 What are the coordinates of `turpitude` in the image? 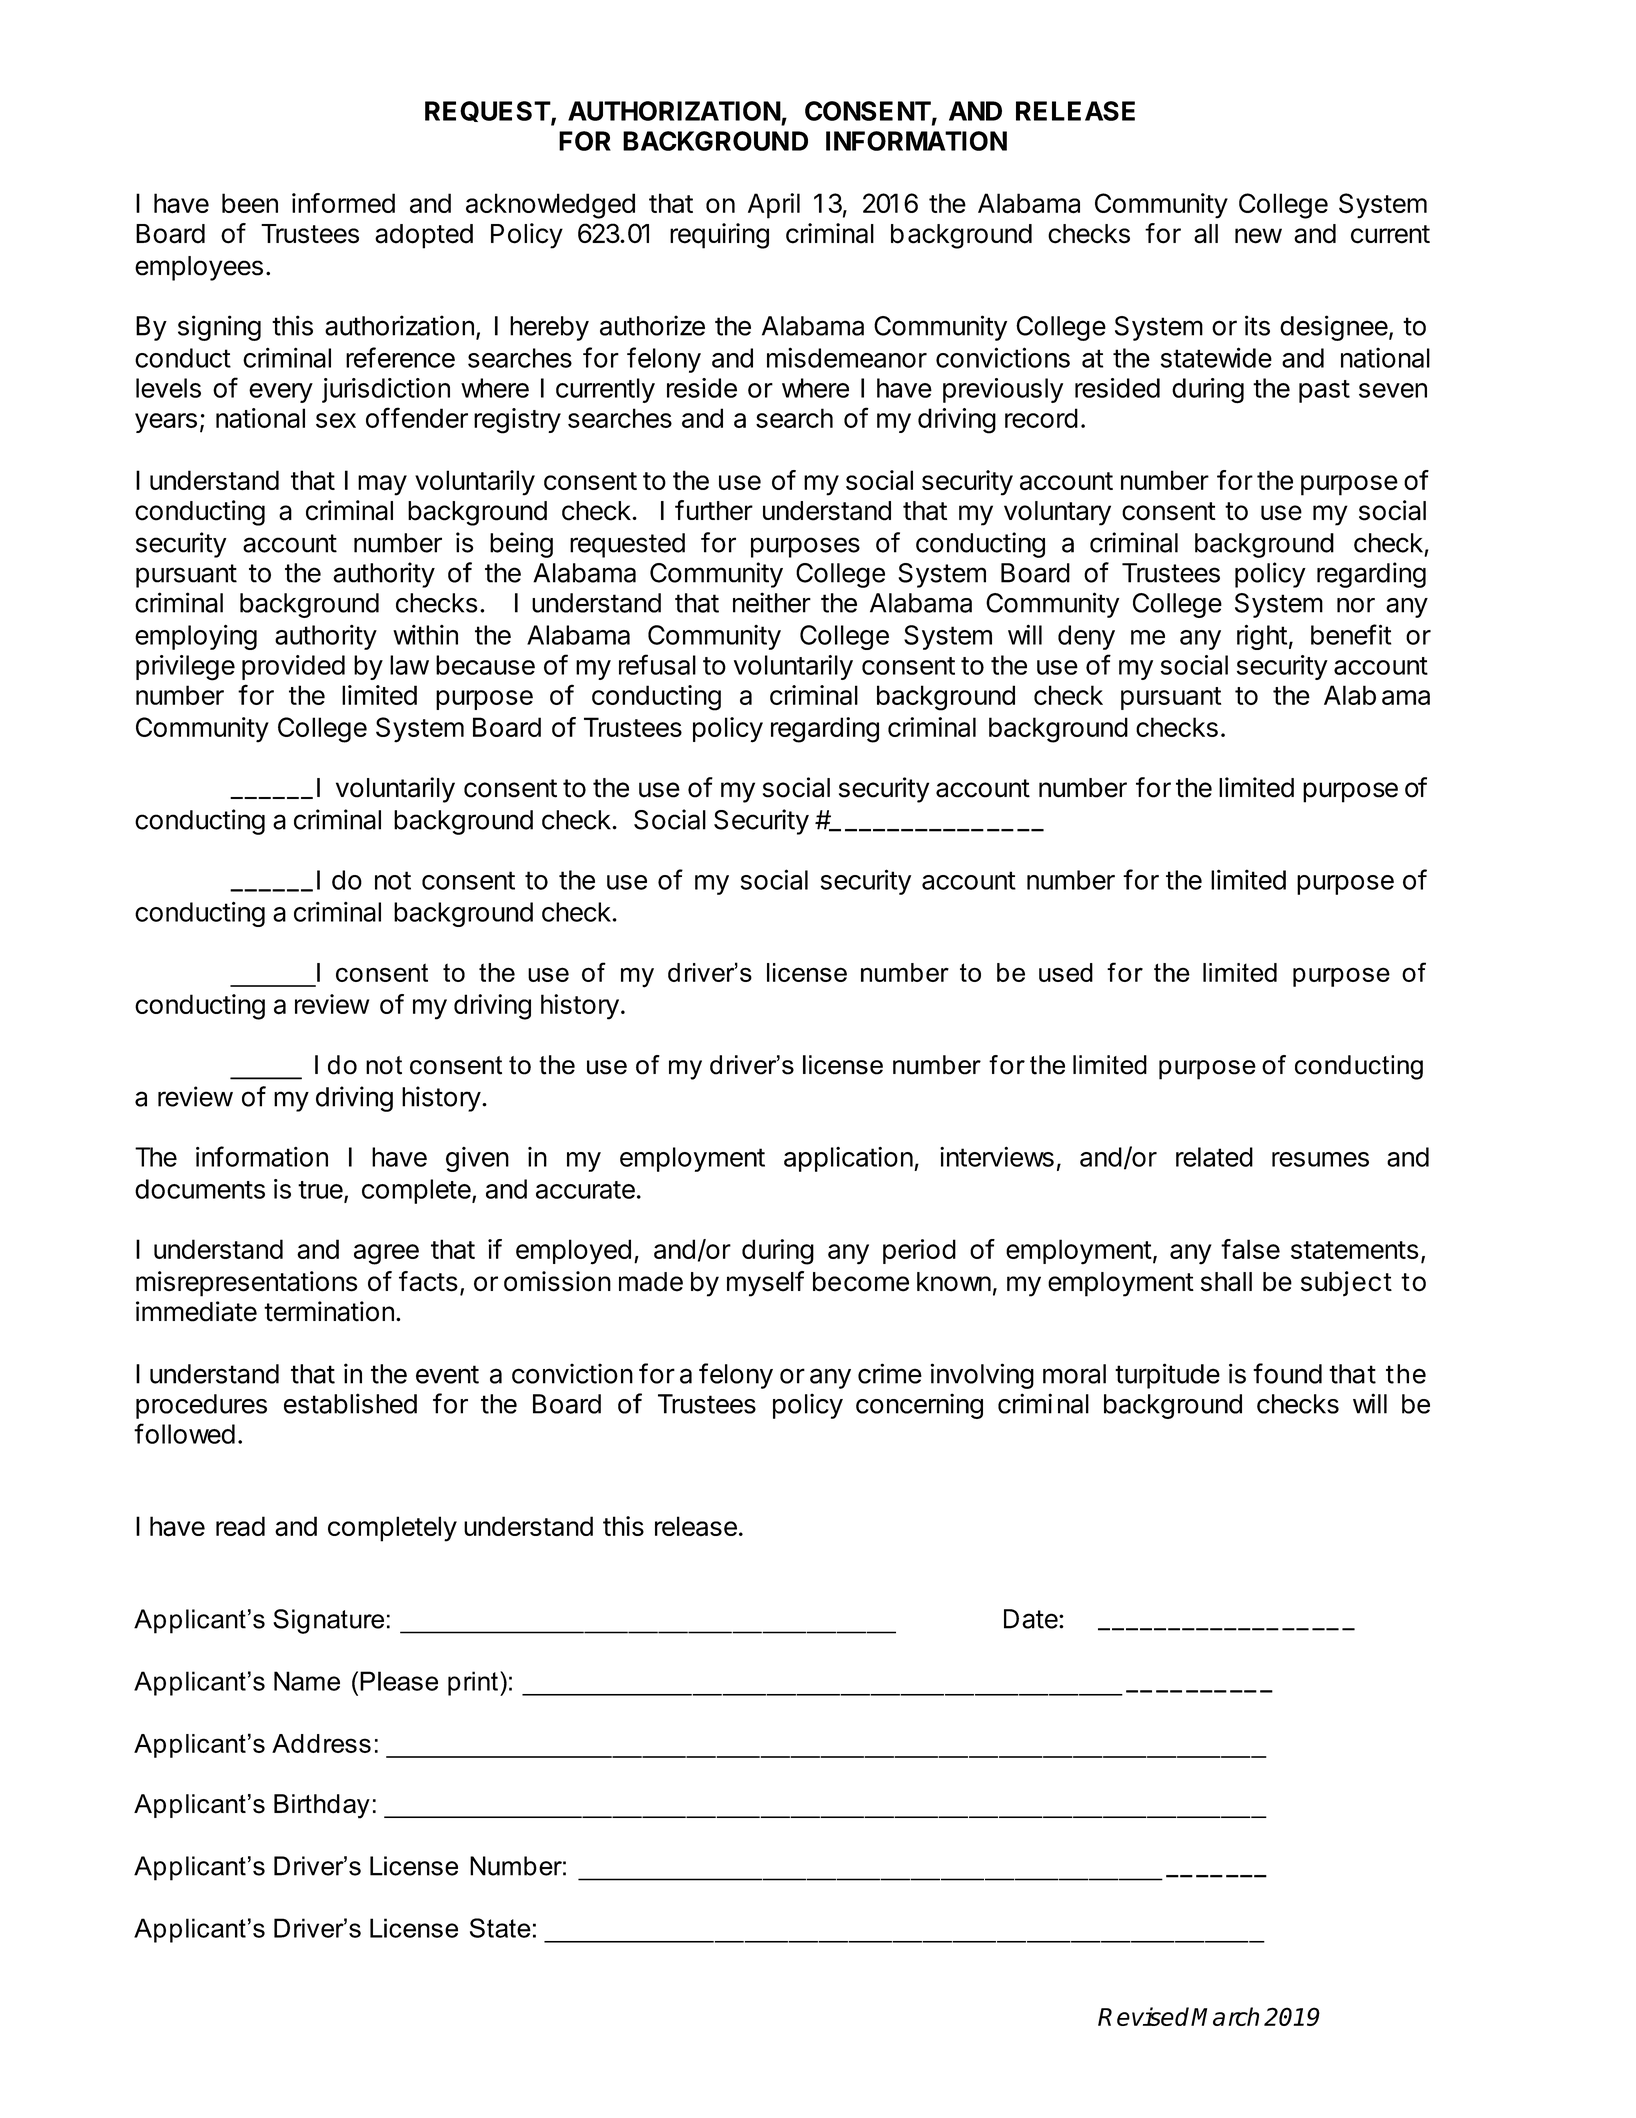 It's located at (1167, 1376).
